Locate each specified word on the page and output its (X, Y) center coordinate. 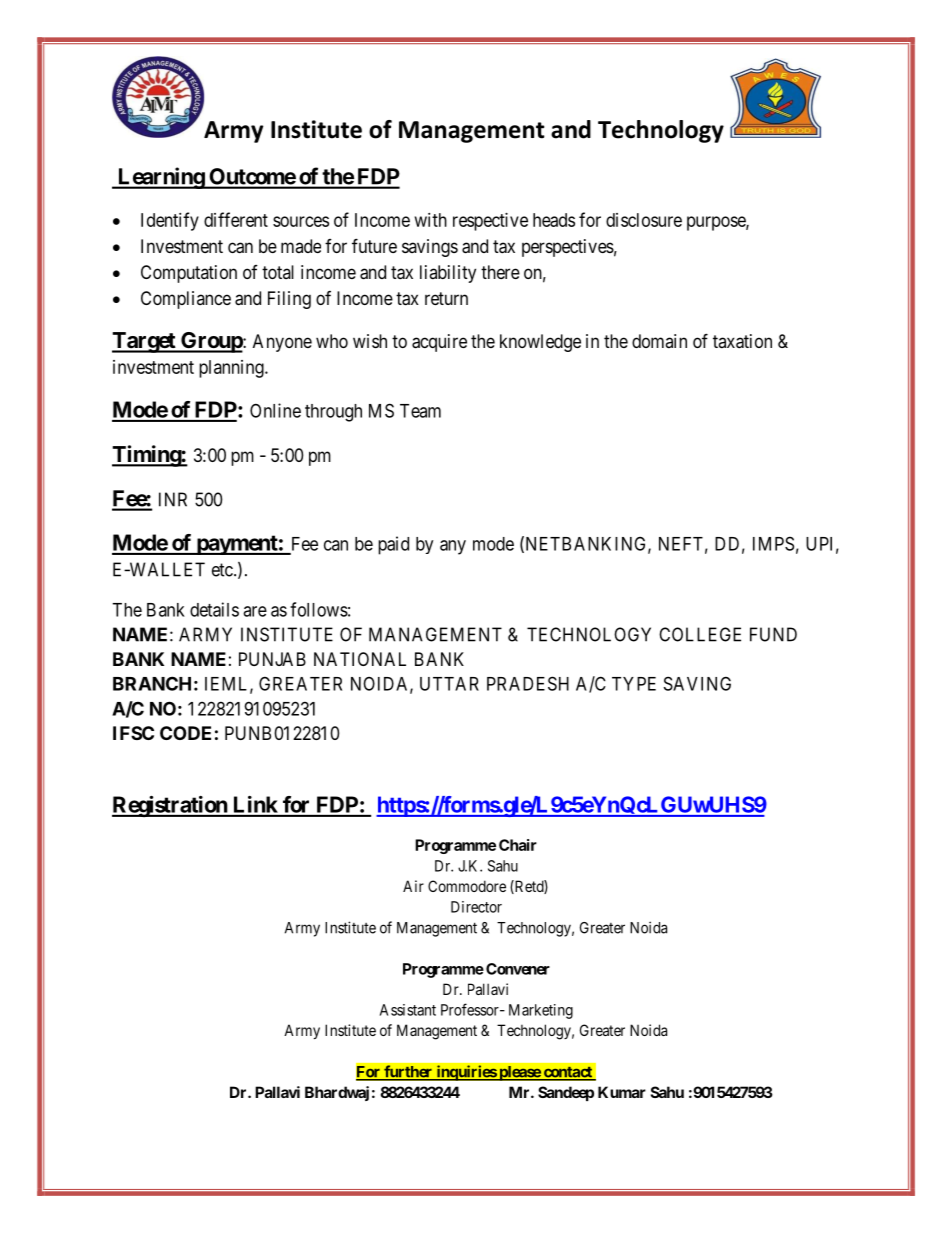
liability (448, 274)
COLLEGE (700, 634)
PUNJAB (272, 659)
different (236, 219)
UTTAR (449, 684)
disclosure (644, 220)
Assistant (408, 1010)
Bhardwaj (337, 1093)
